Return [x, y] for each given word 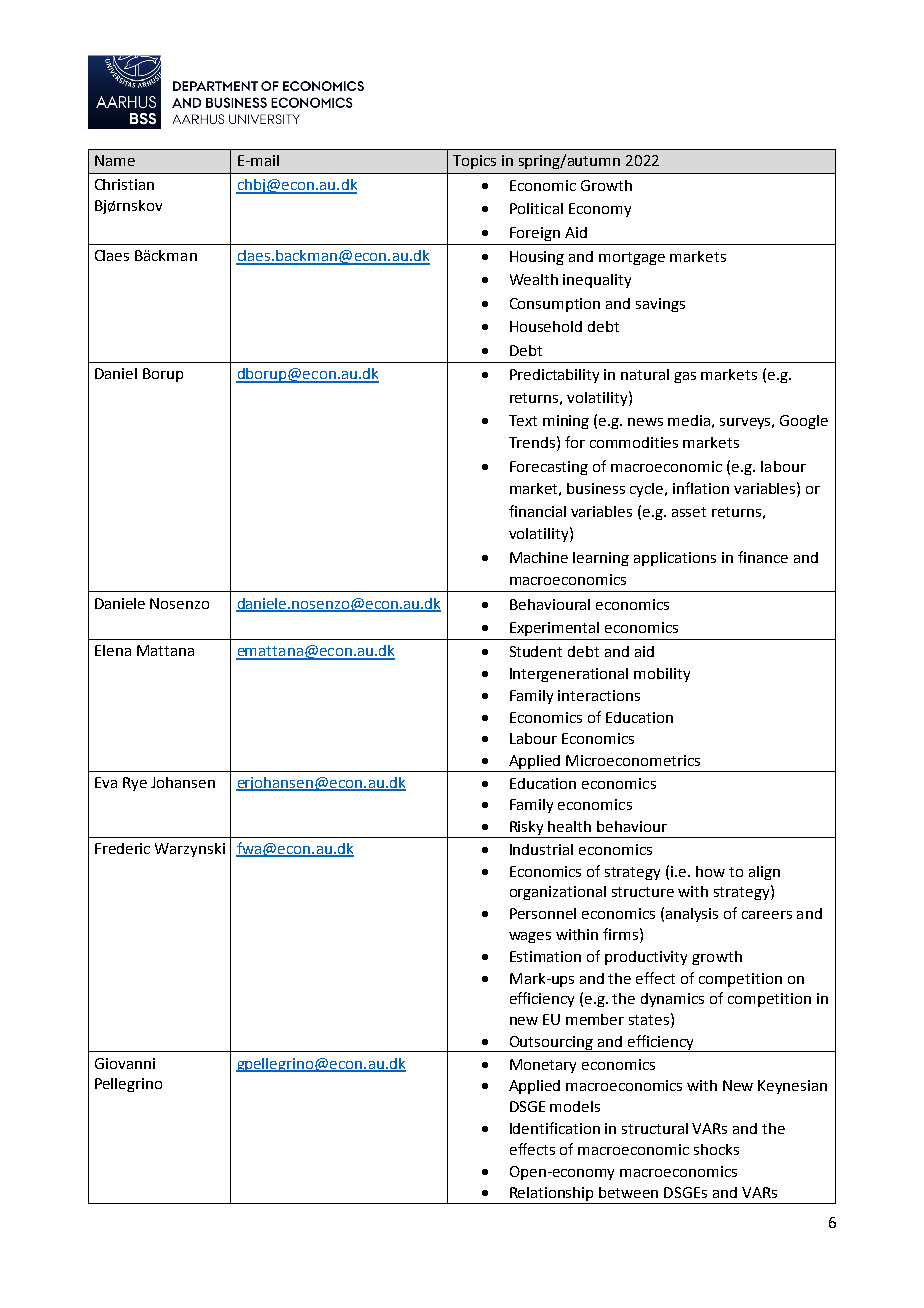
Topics [474, 162]
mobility [662, 675]
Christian [124, 184]
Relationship [552, 1195]
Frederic [122, 848]
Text [523, 420]
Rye [135, 784]
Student [536, 651]
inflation [701, 488]
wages [530, 937]
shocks [716, 1149]
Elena [113, 650]
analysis [692, 915]
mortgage [632, 258]
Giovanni [125, 1063]
